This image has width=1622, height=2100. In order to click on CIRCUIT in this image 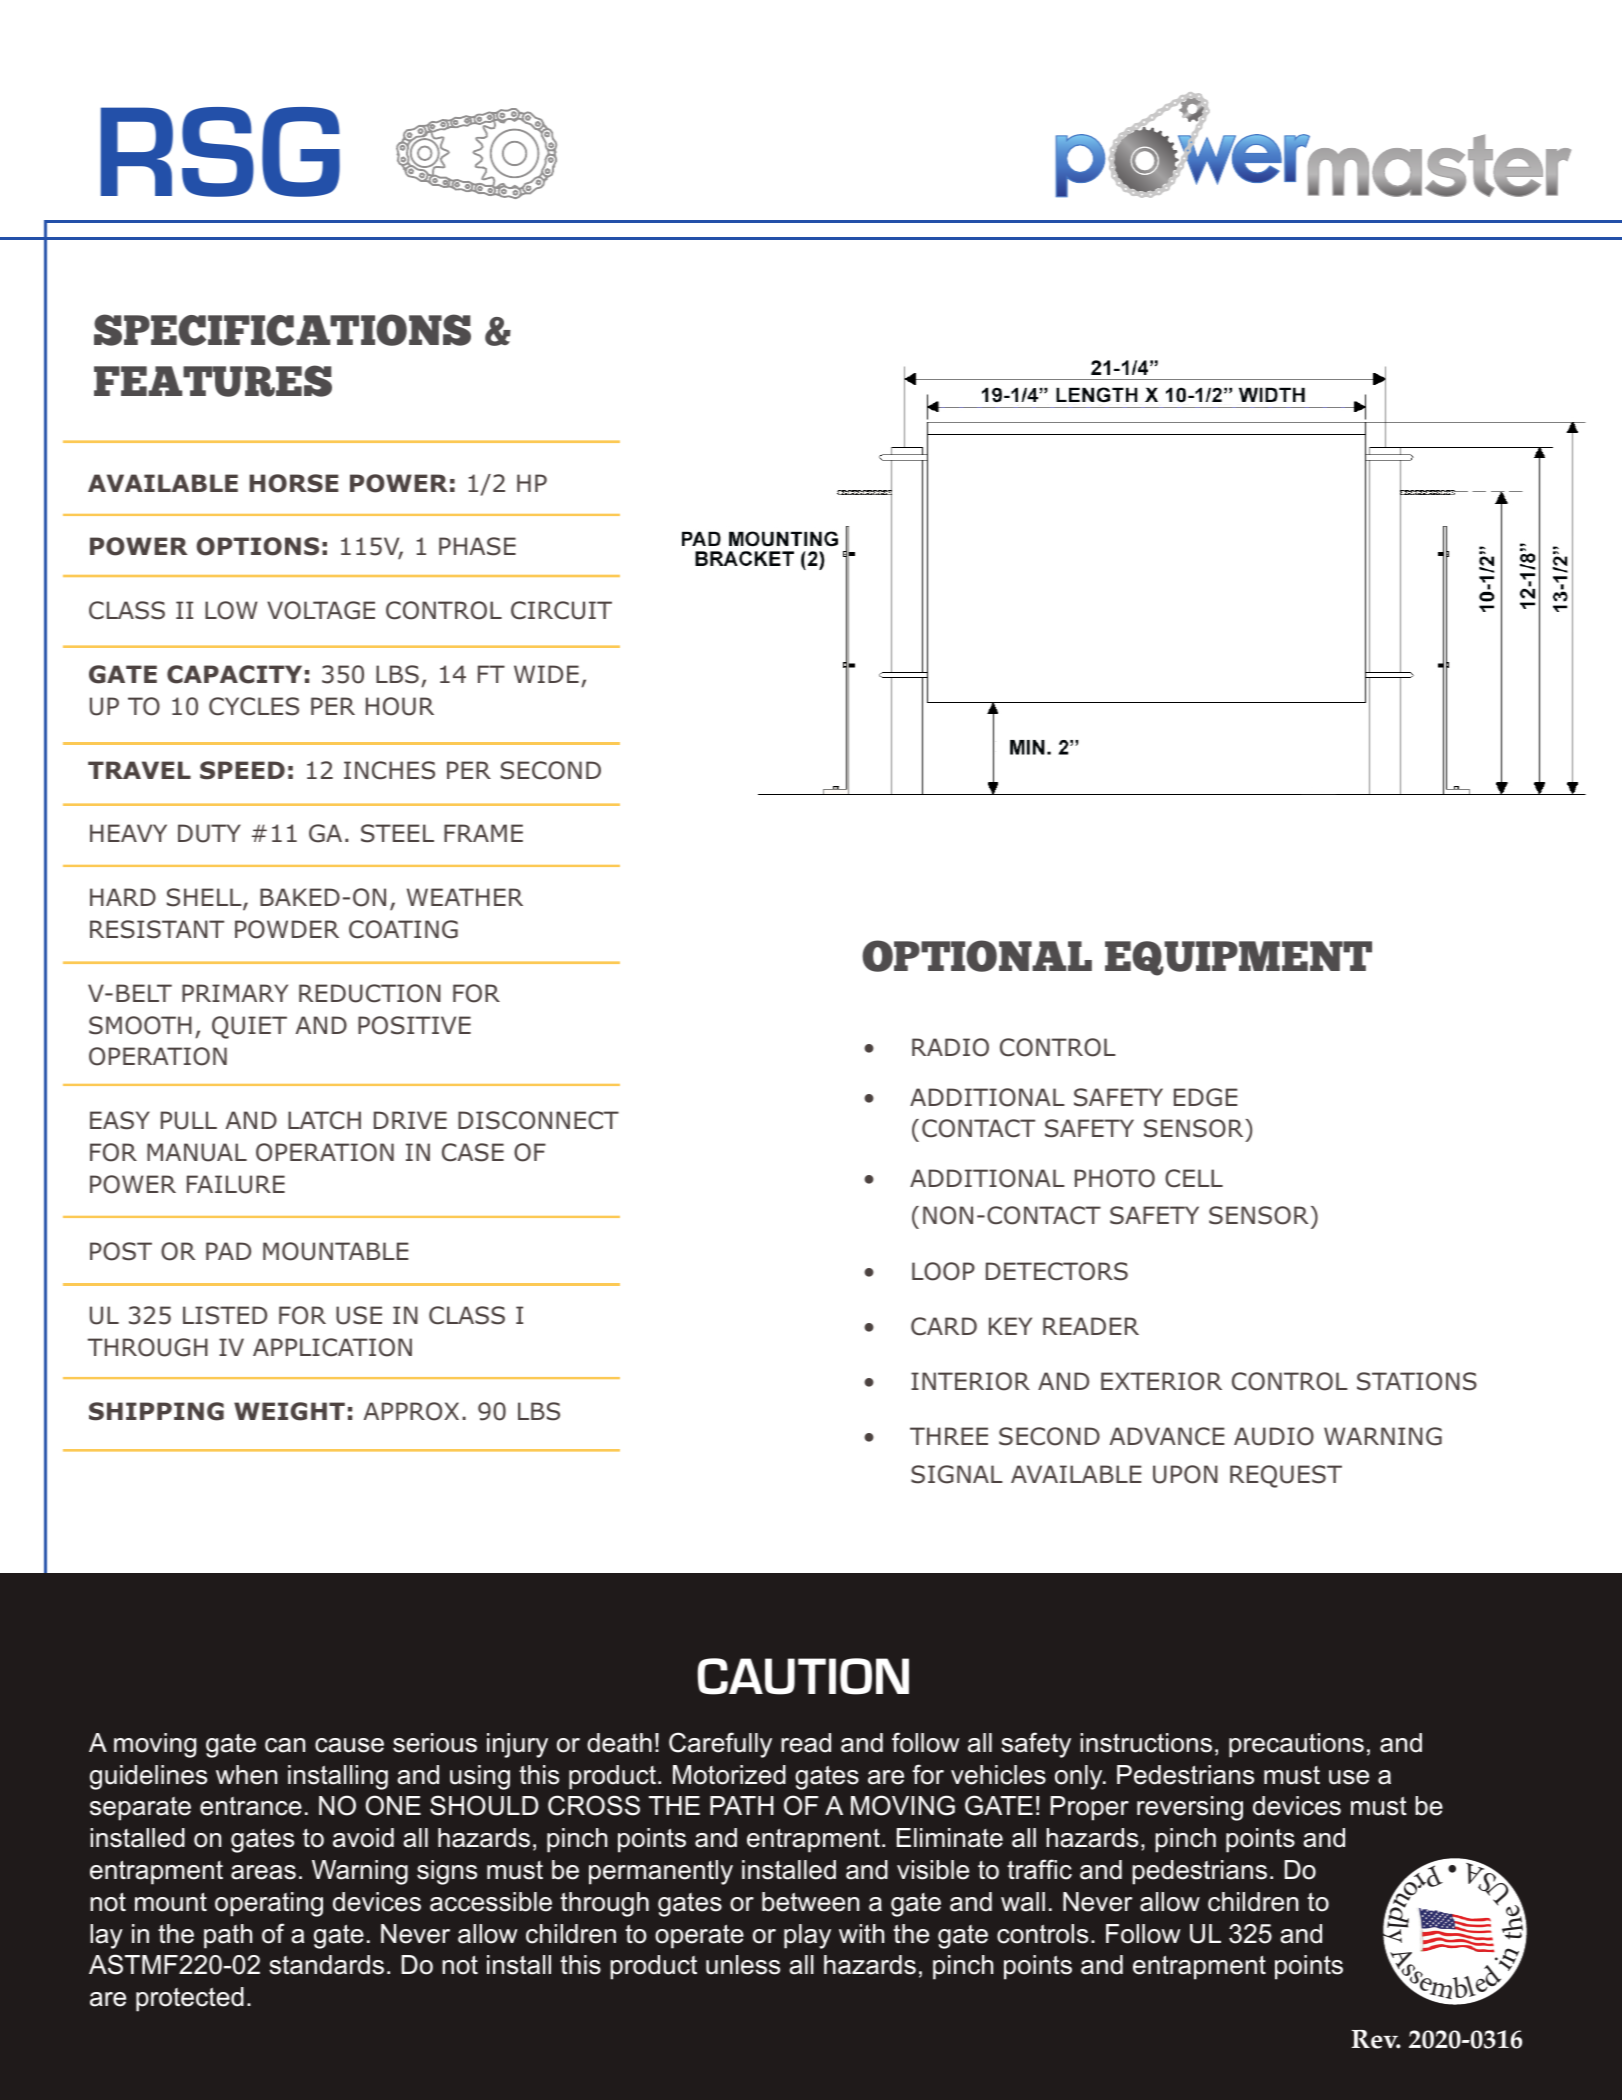, I will do `click(561, 610)`.
